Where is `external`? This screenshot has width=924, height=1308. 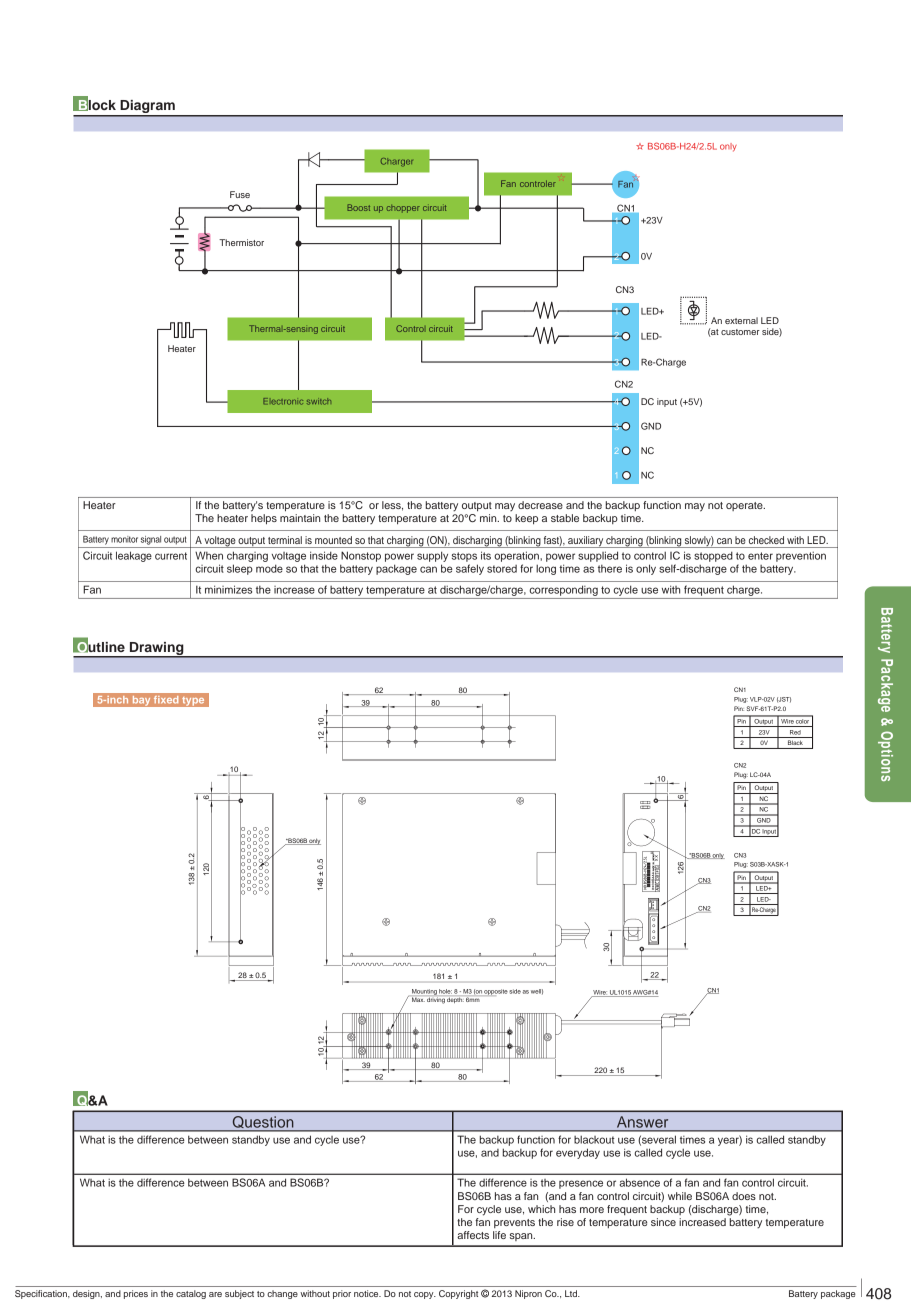 external is located at coordinates (741, 320).
